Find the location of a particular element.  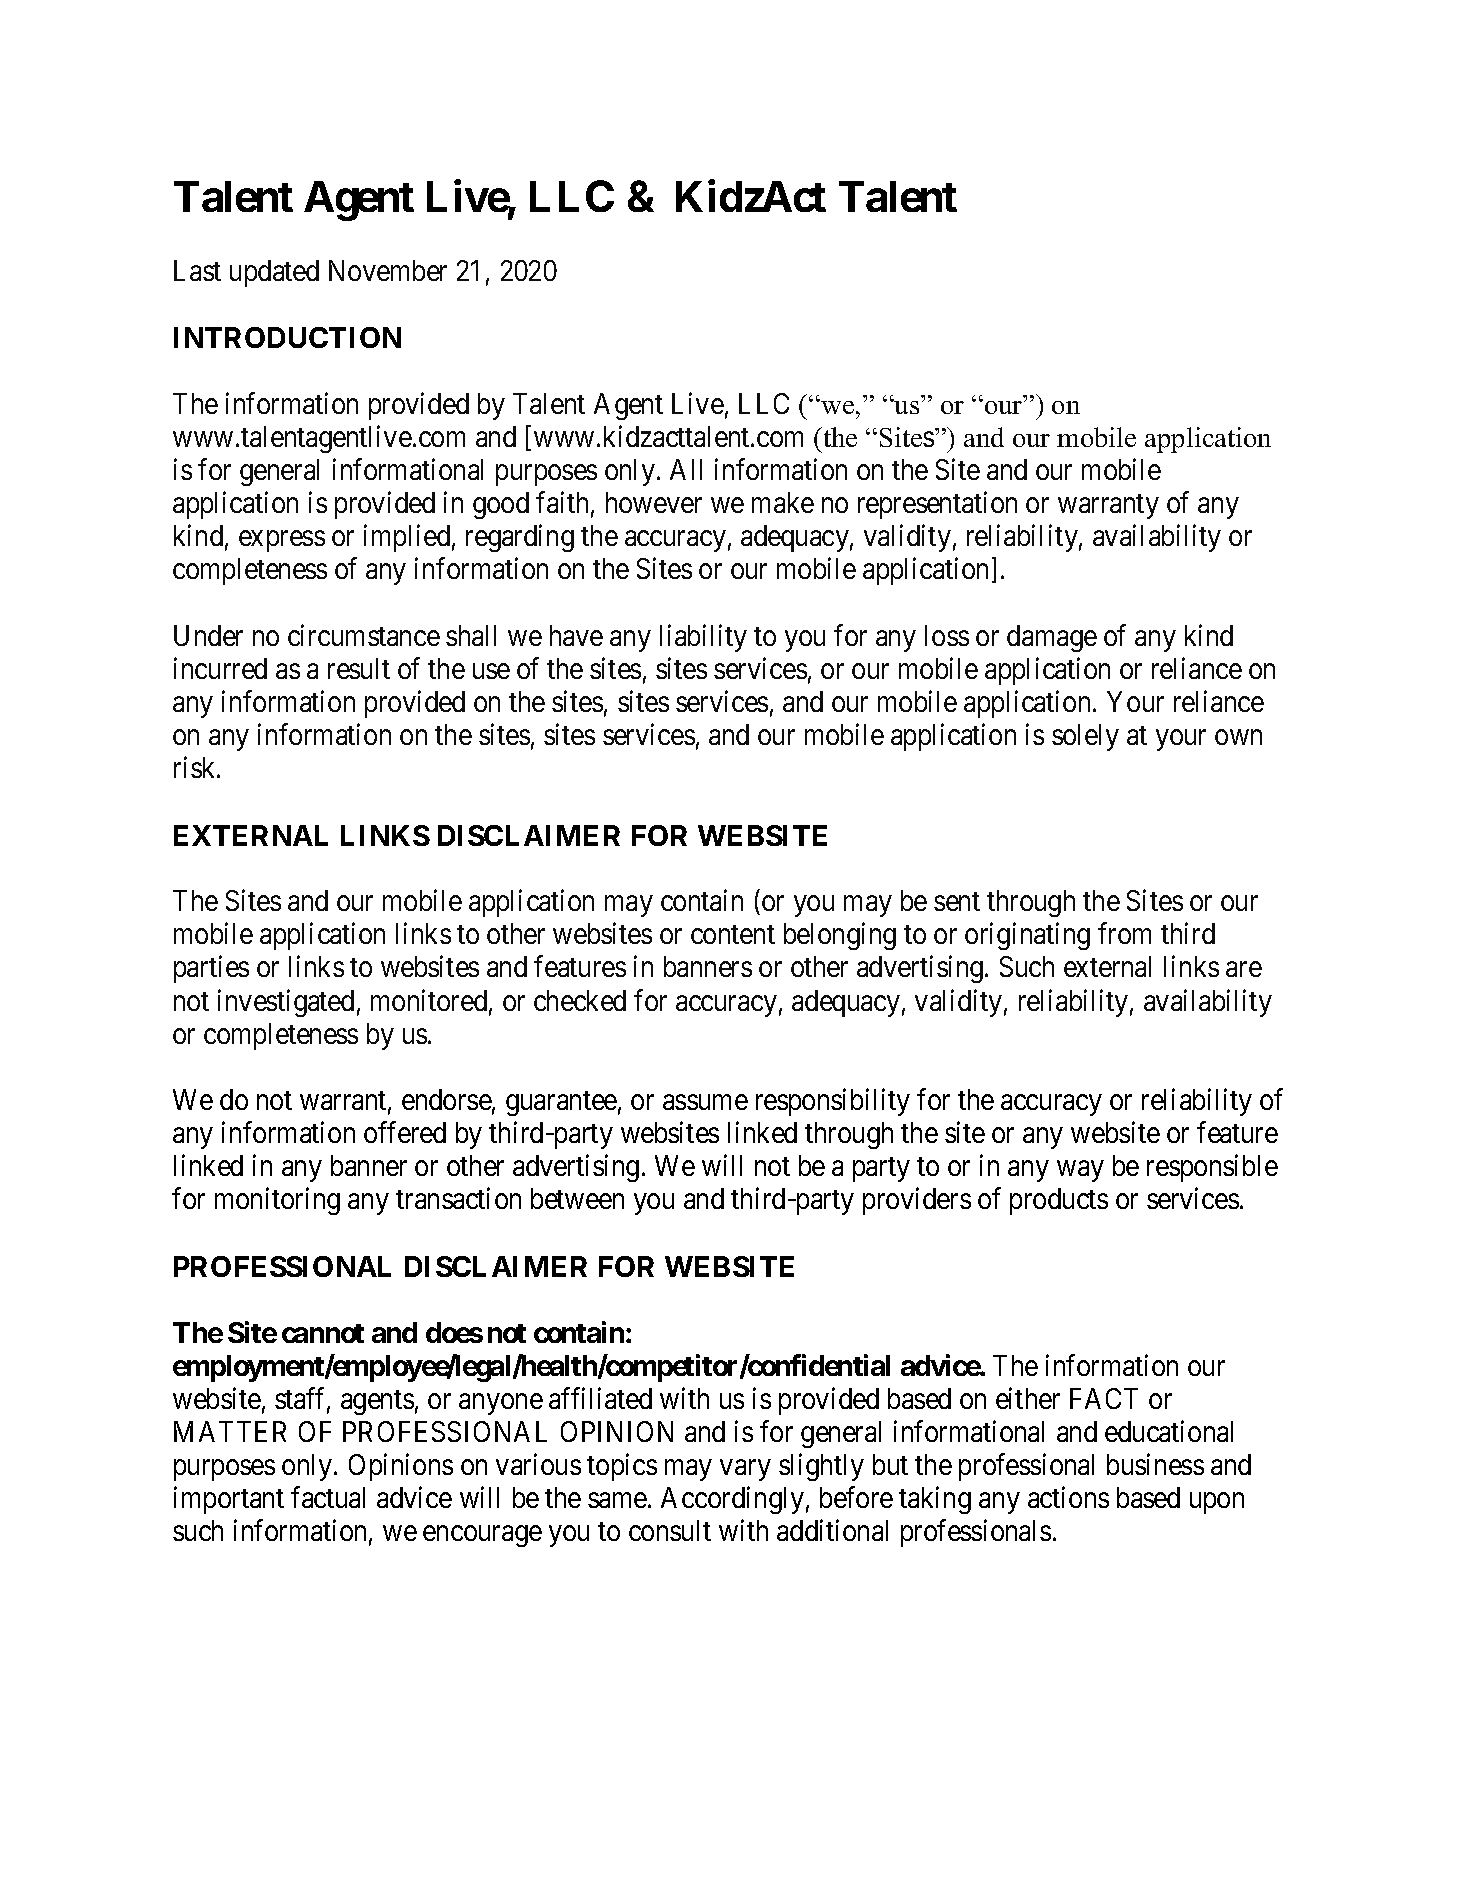

damage is located at coordinates (1052, 638).
